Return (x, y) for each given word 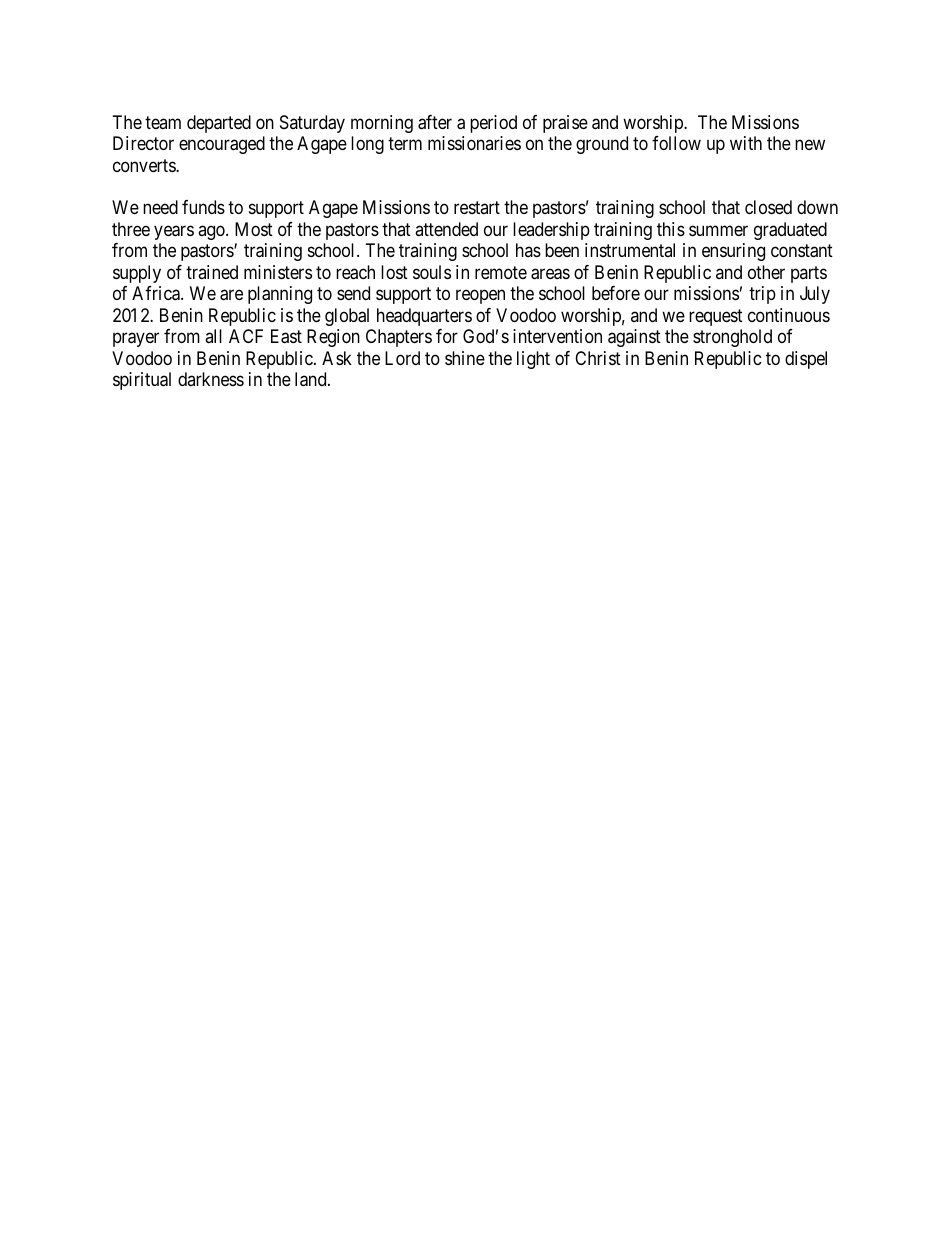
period (493, 124)
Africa (157, 293)
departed (219, 124)
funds (203, 207)
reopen (480, 297)
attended (446, 229)
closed (768, 207)
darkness (211, 379)
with (746, 143)
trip (762, 295)
